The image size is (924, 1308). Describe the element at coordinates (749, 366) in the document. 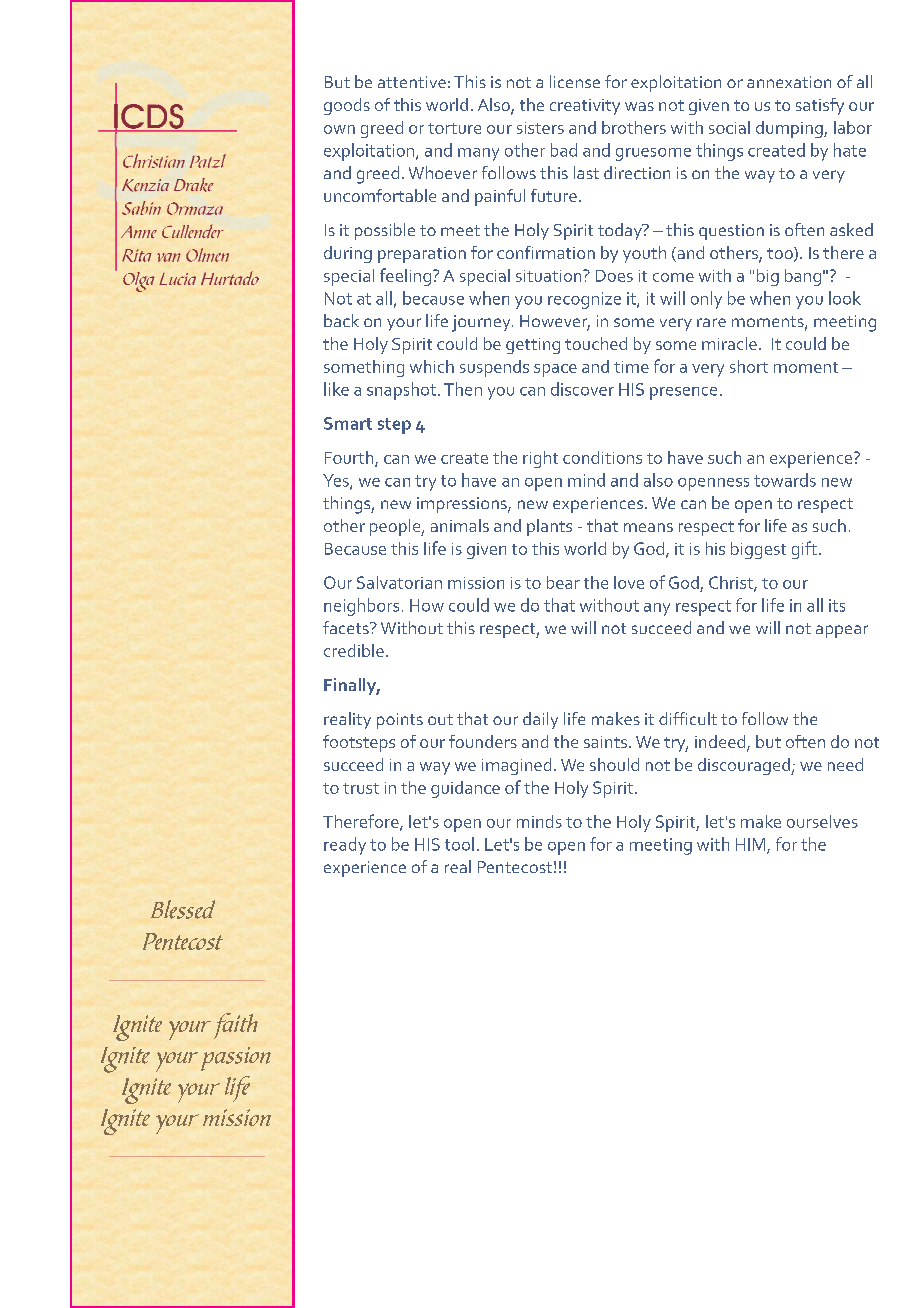

I see `short` at that location.
